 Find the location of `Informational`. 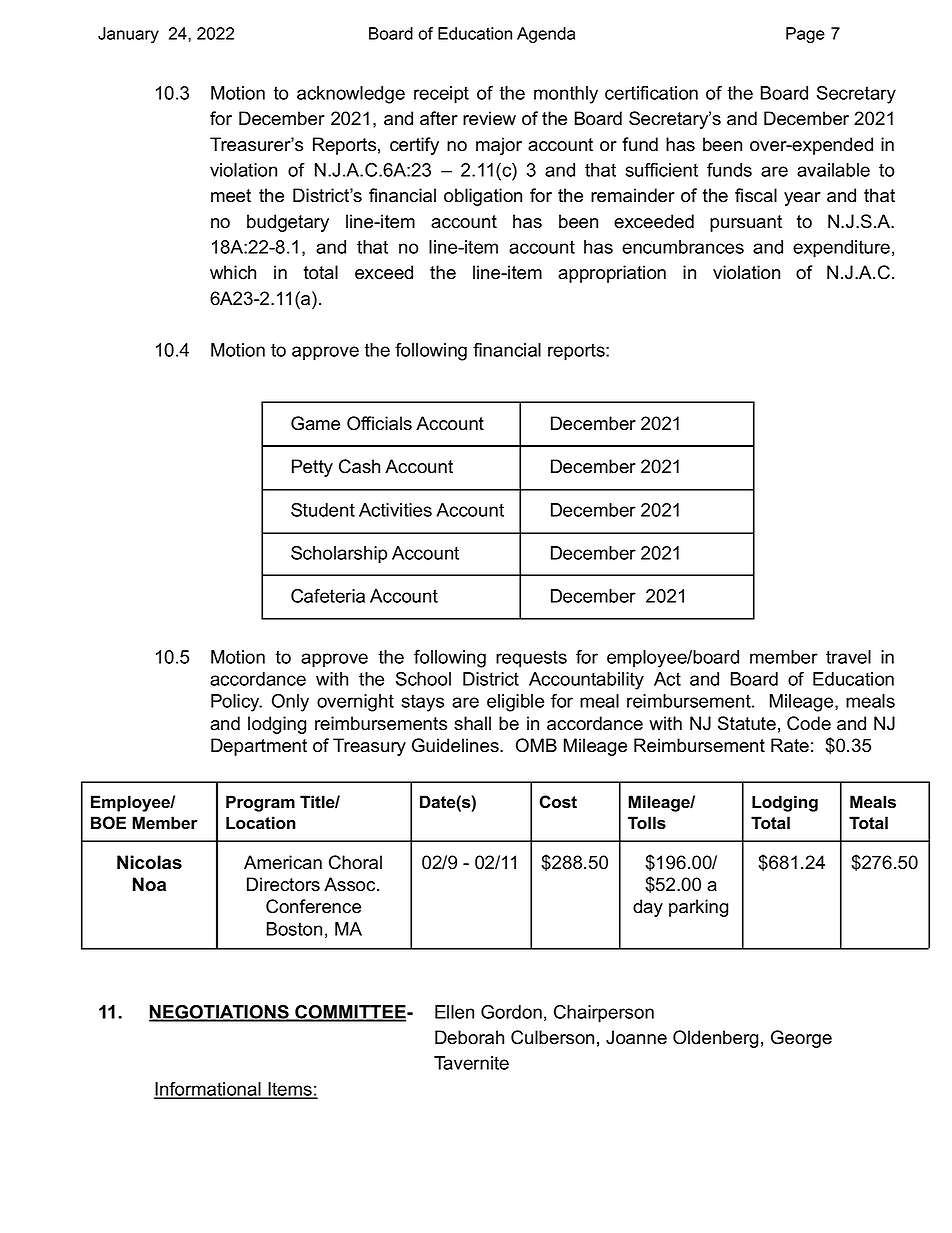

Informational is located at coordinates (208, 1090).
